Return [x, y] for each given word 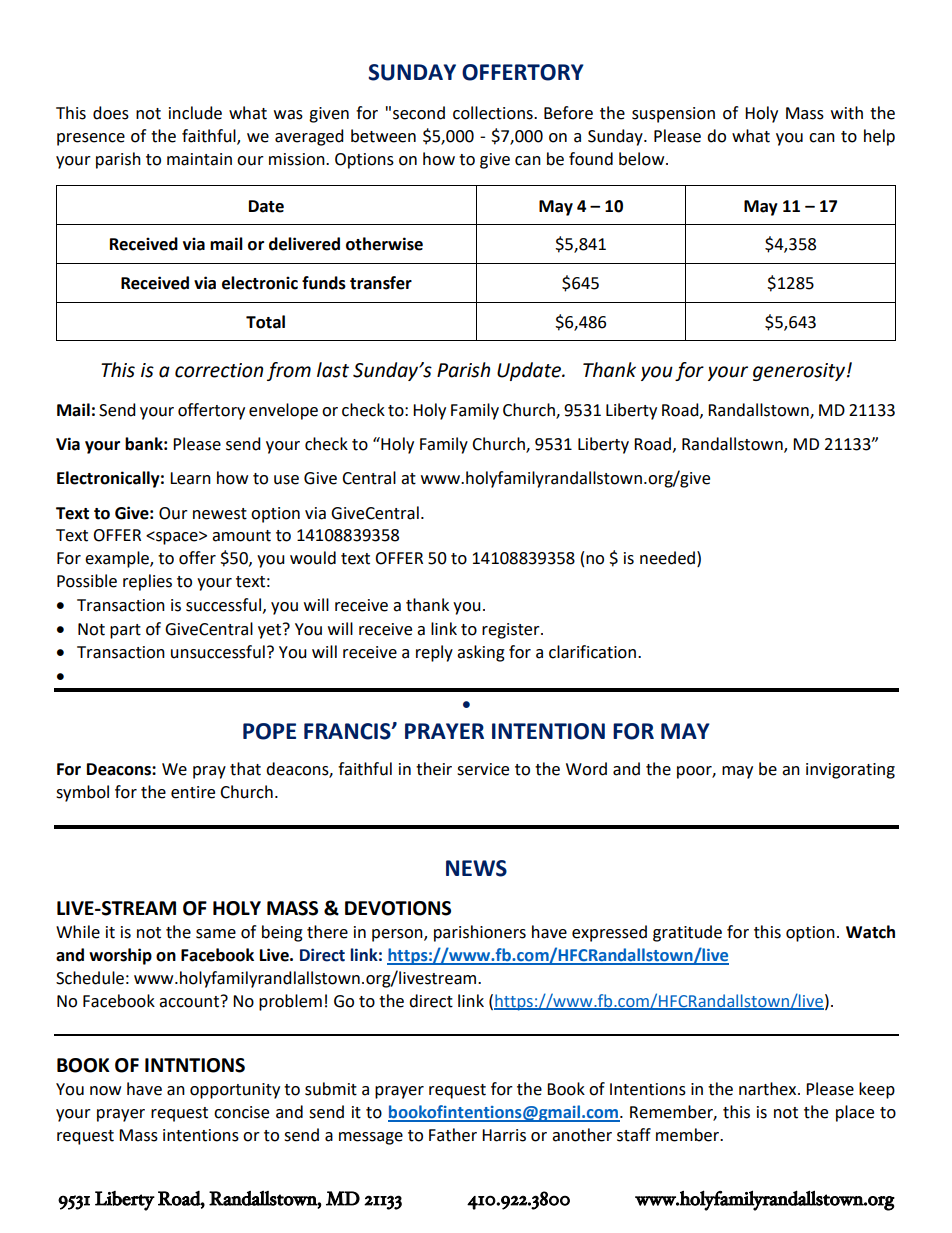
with [847, 113]
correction [219, 370]
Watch [870, 932]
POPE [269, 731]
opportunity [235, 1091]
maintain [199, 159]
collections [494, 113]
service [483, 769]
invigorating [850, 771]
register [512, 631]
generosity [800, 372]
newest [220, 514]
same [216, 934]
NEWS [476, 868]
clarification [592, 652]
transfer [381, 283]
